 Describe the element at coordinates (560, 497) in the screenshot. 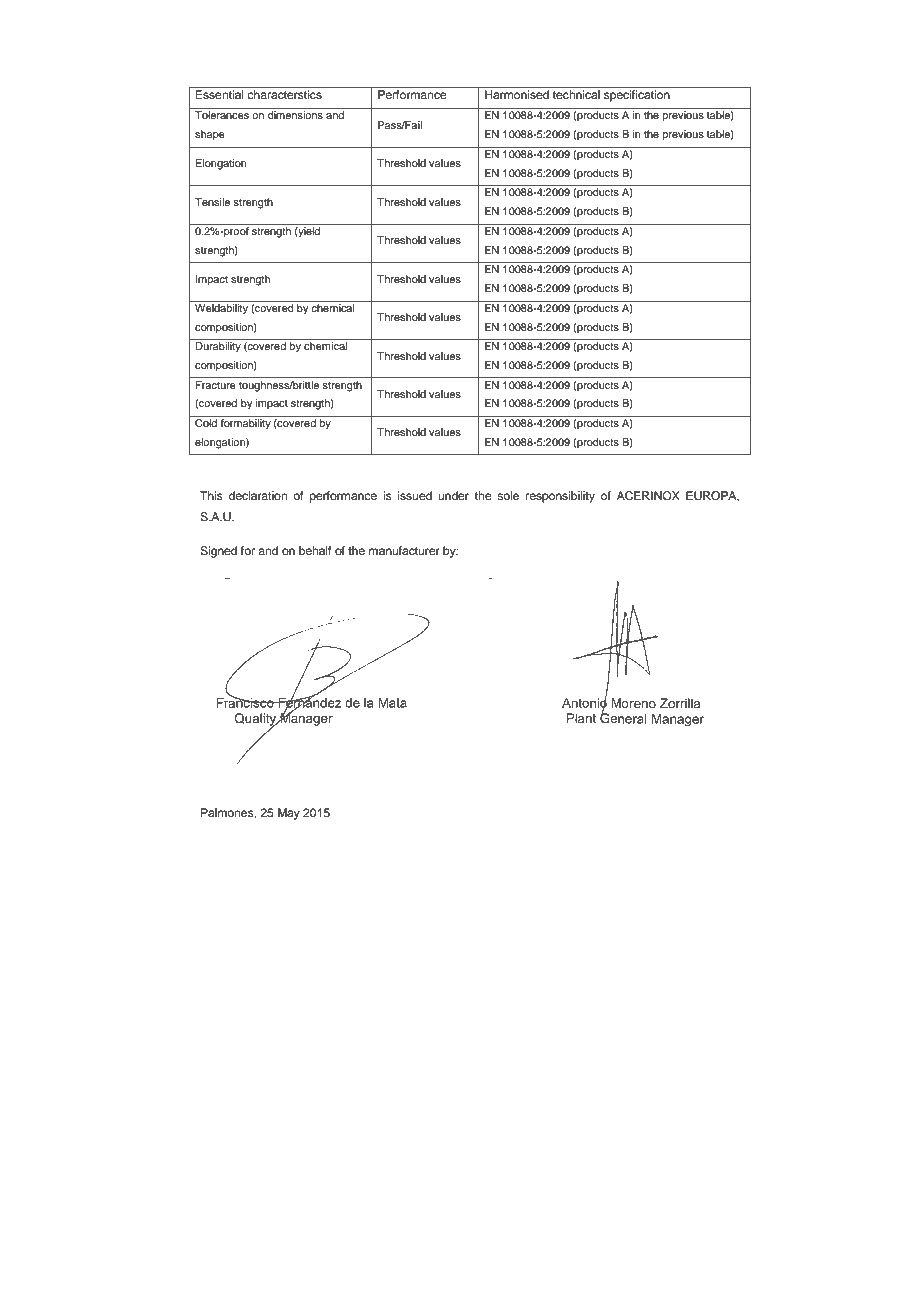

I see `responsibility` at that location.
